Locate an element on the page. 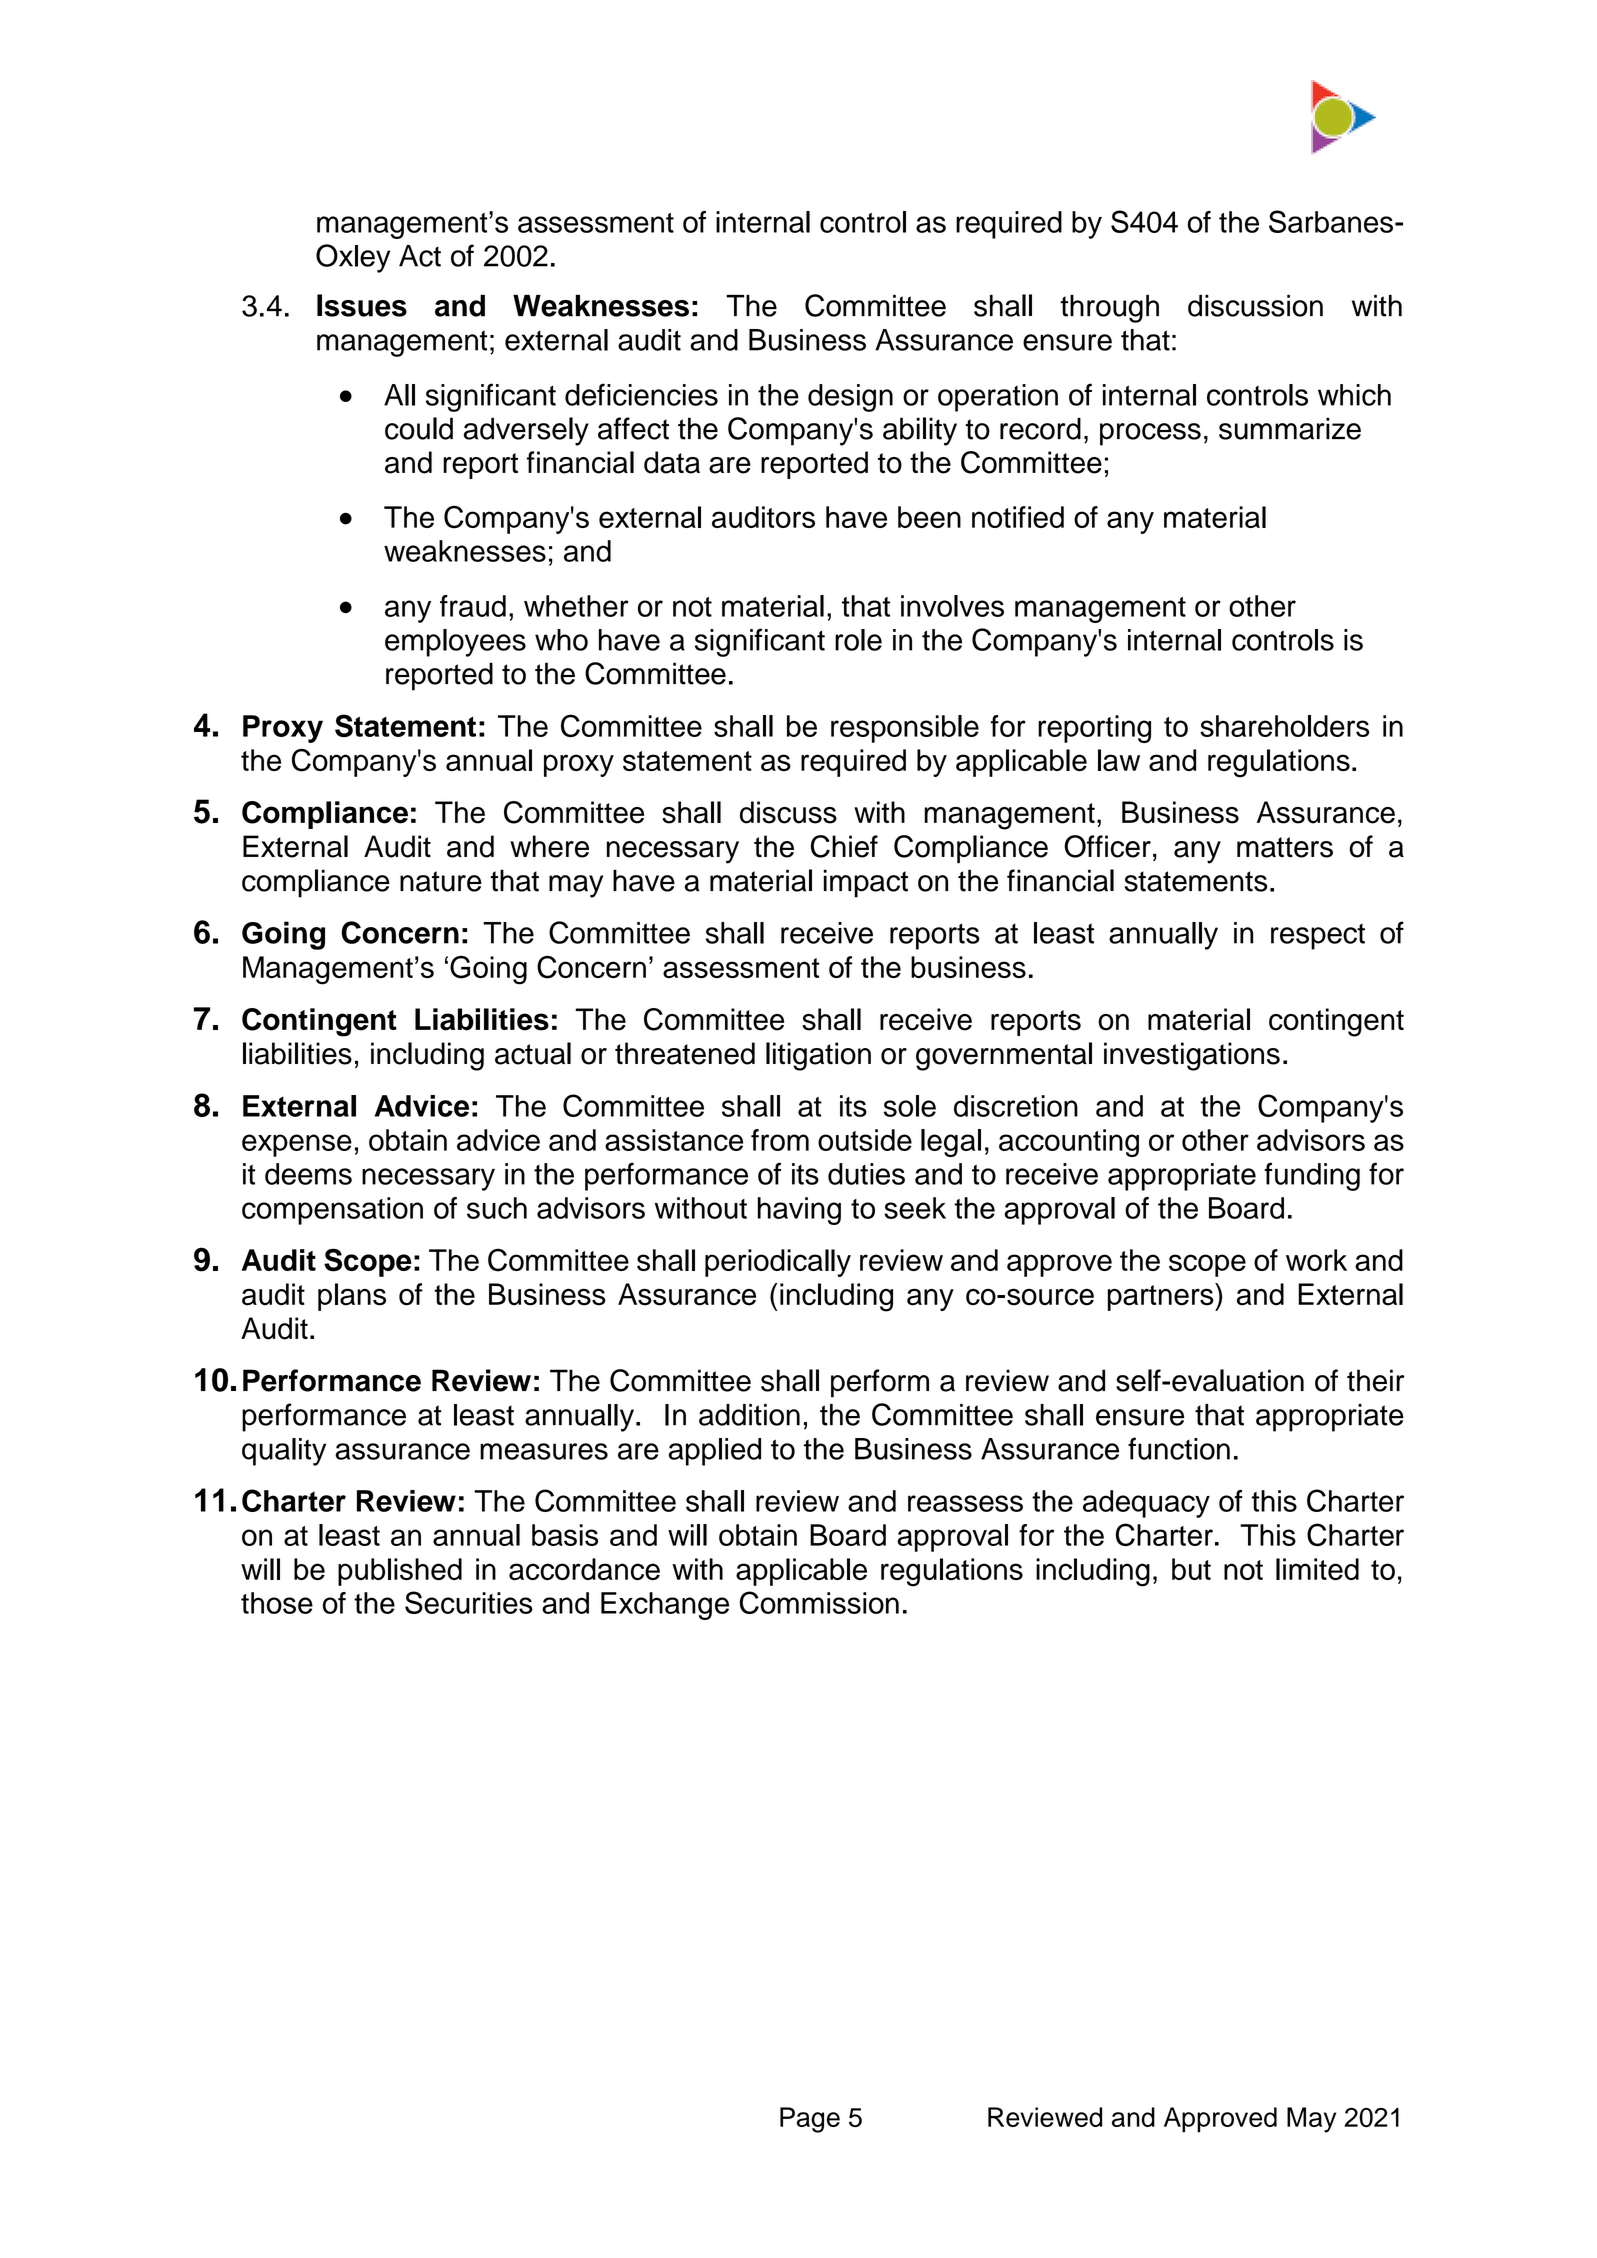 The height and width of the page is (2258, 1597). design is located at coordinates (850, 398).
